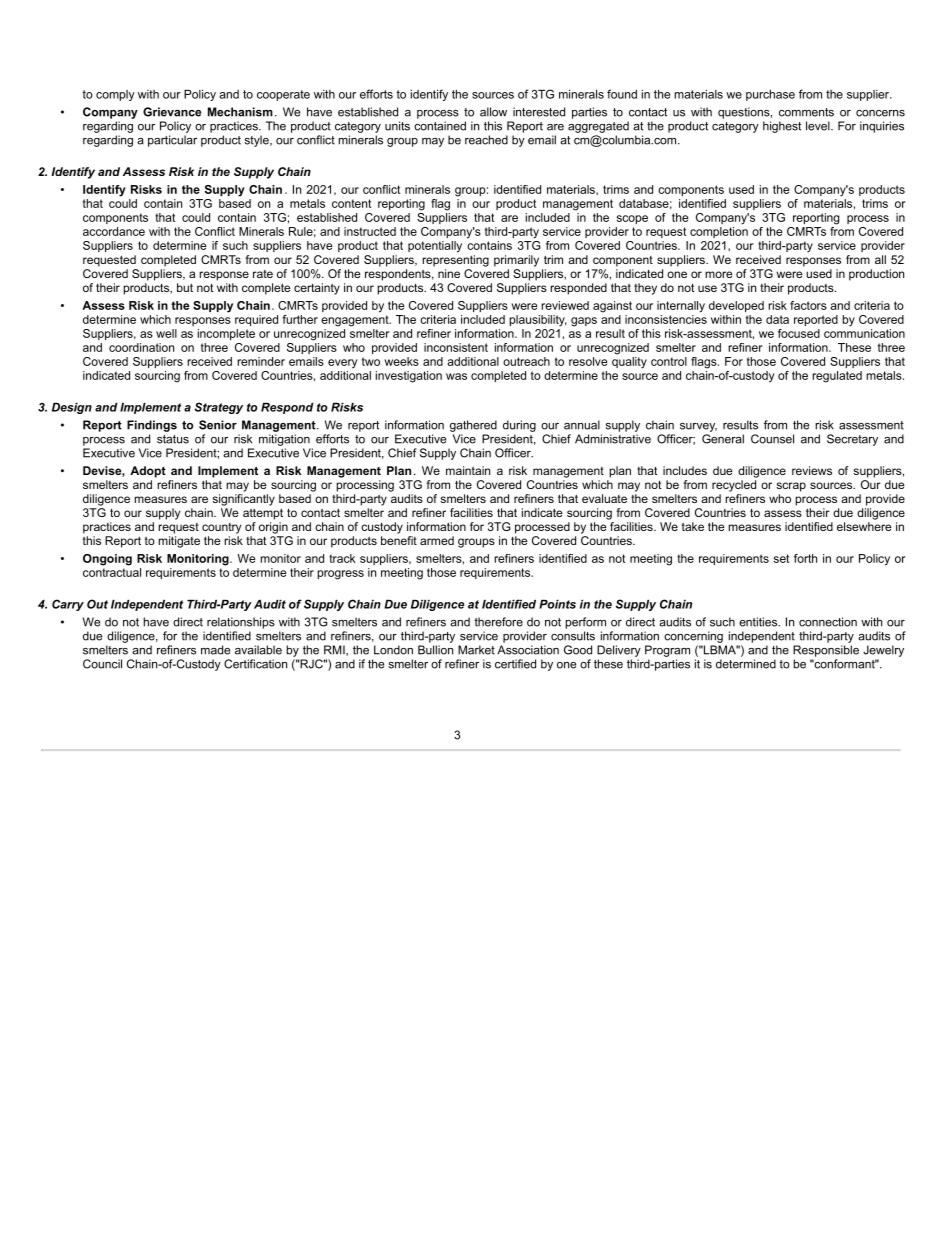 The width and height of the image is (952, 1233). What do you see at coordinates (806, 112) in the image?
I see `comments` at bounding box center [806, 112].
